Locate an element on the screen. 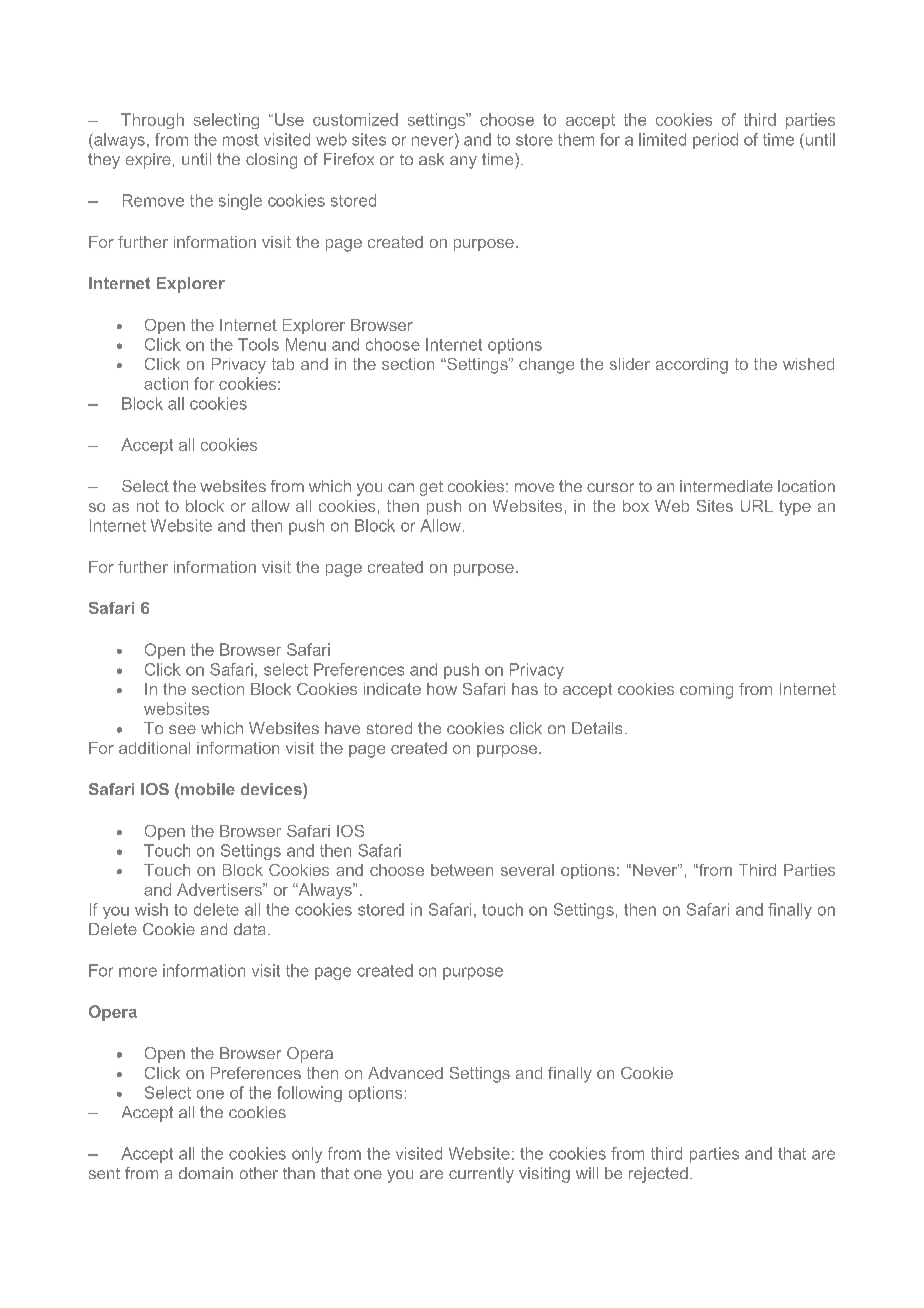 The image size is (924, 1308). how is located at coordinates (442, 689).
